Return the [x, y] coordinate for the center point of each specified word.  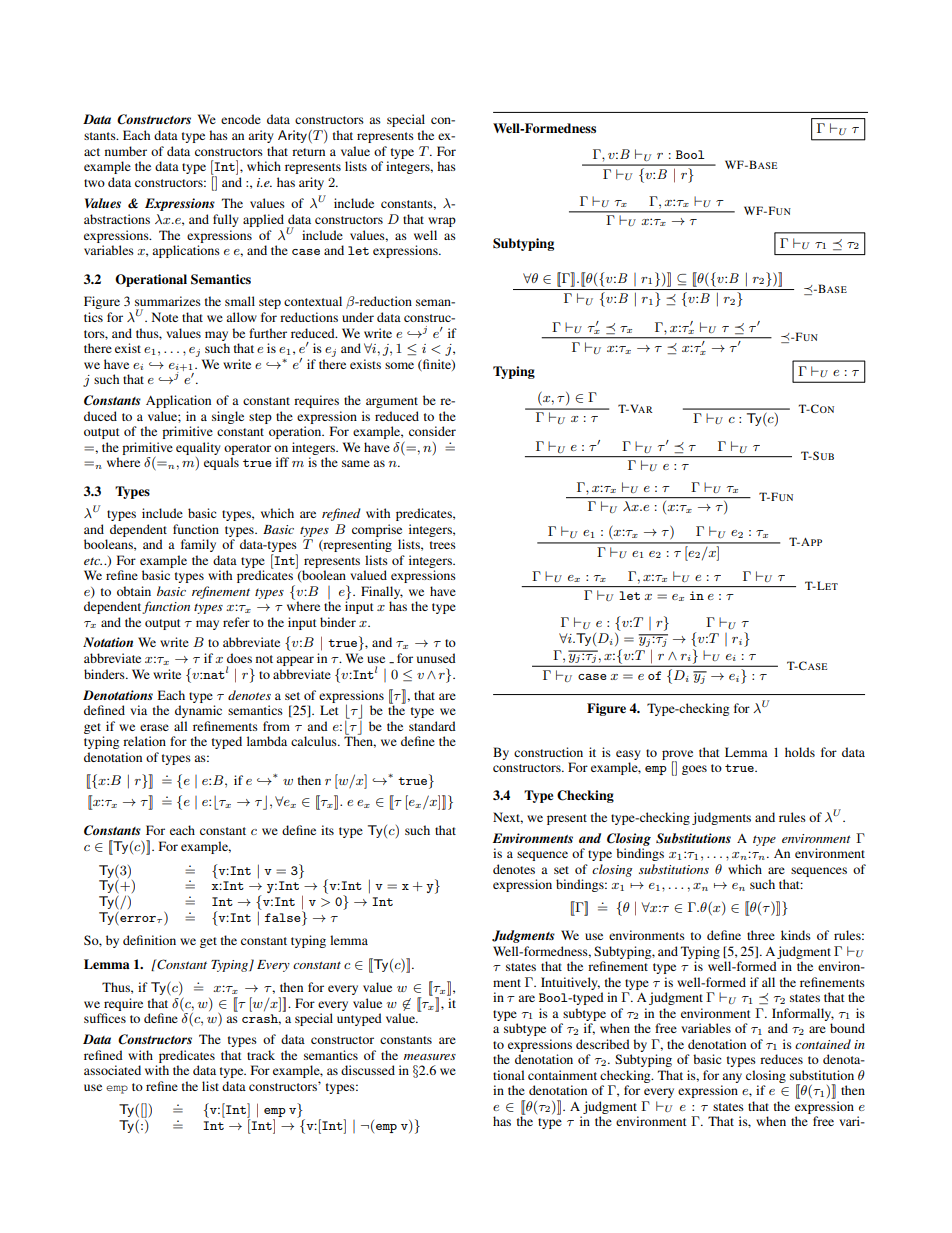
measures [430, 1057]
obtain [134, 591]
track [261, 1055]
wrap [442, 222]
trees [443, 545]
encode [241, 119]
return [308, 152]
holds [800, 752]
